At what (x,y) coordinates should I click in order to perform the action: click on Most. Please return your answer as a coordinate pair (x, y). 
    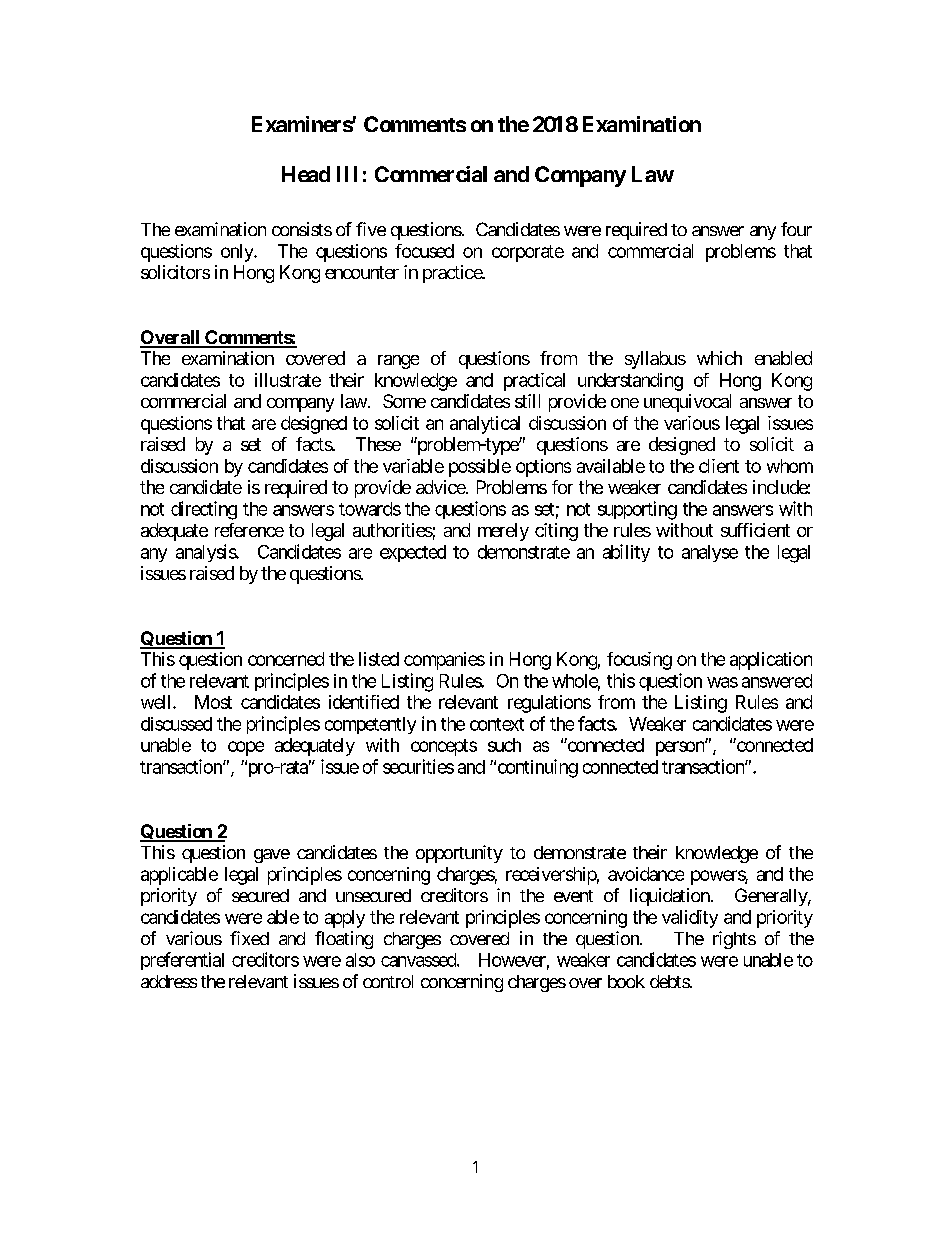
    Looking at the image, I should click on (213, 702).
